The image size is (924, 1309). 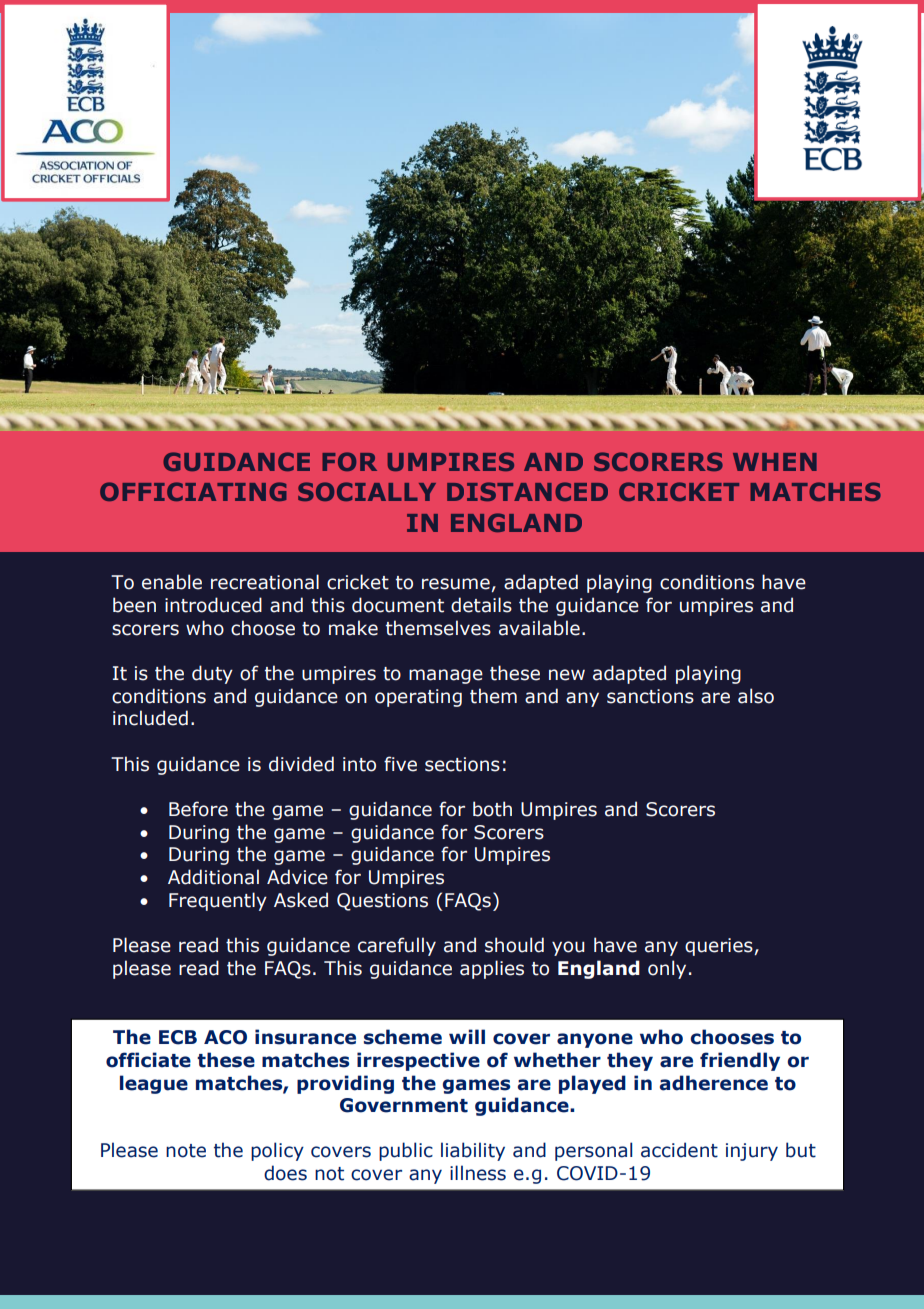 I want to click on both, so click(x=492, y=809).
